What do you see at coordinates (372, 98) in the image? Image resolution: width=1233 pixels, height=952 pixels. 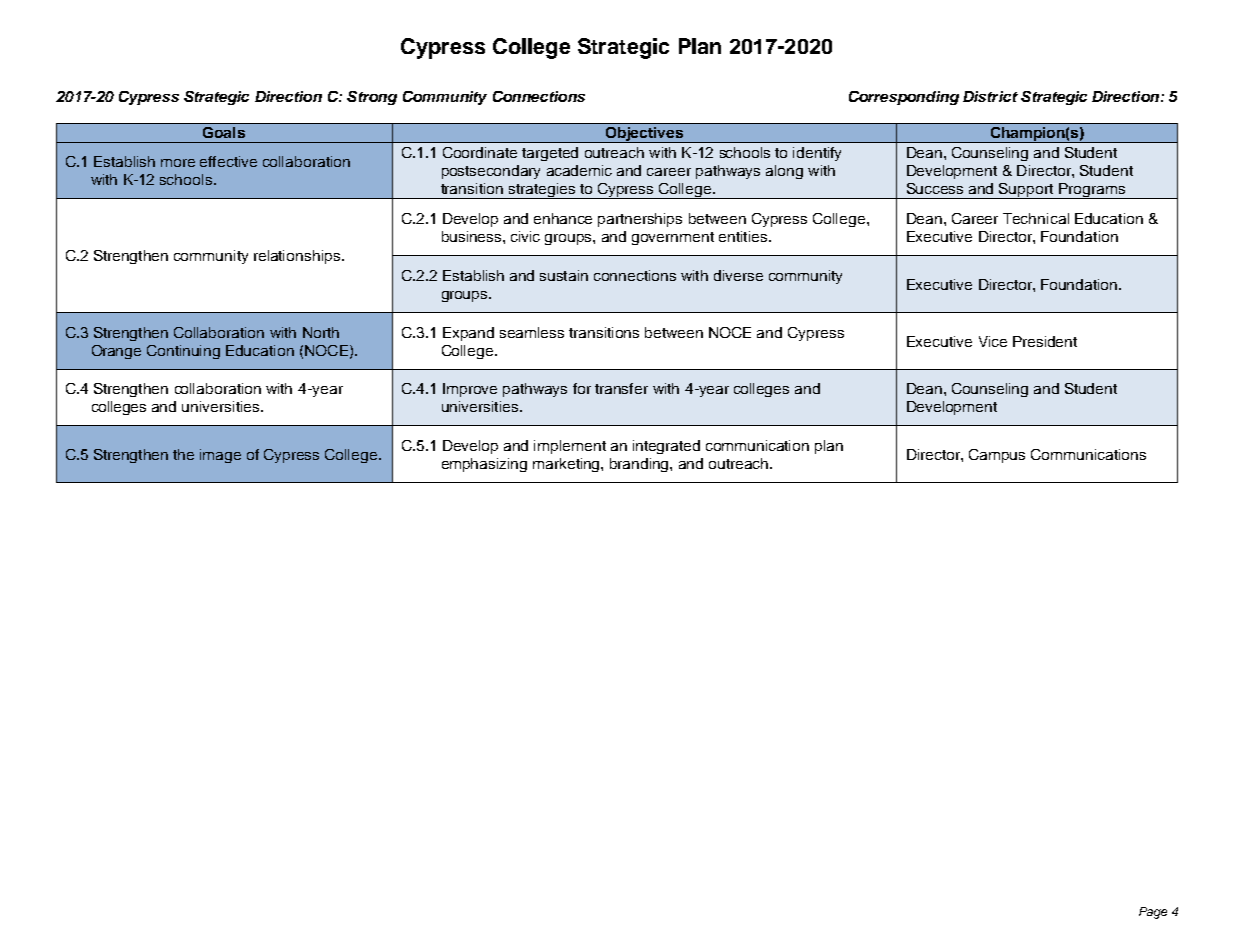 I see `Strong` at bounding box center [372, 98].
